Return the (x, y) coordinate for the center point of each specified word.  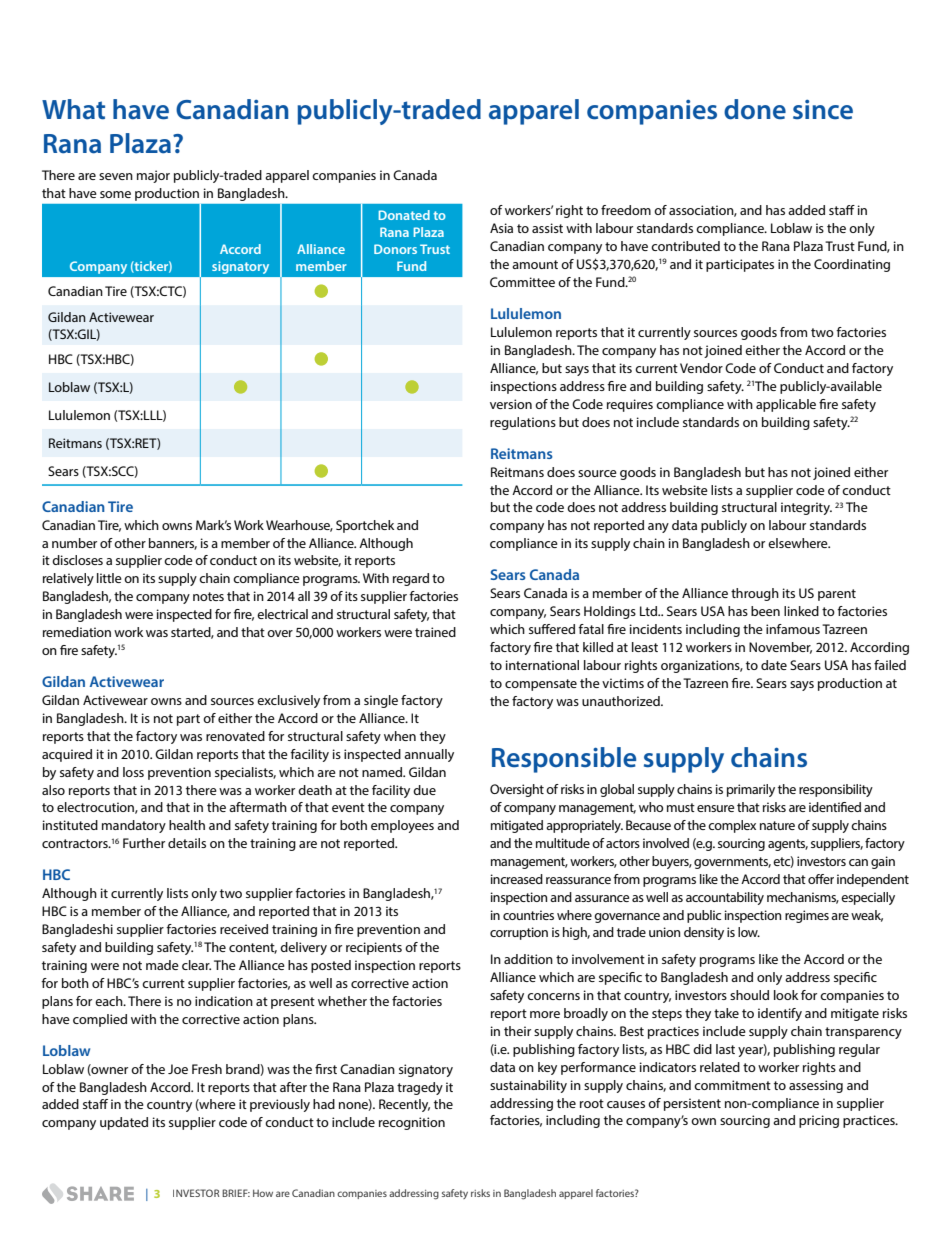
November (780, 648)
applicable (786, 405)
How (263, 1193)
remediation (77, 632)
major (153, 176)
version (511, 404)
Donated (404, 215)
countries (528, 915)
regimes (807, 916)
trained (435, 632)
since (823, 110)
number (74, 543)
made (162, 965)
